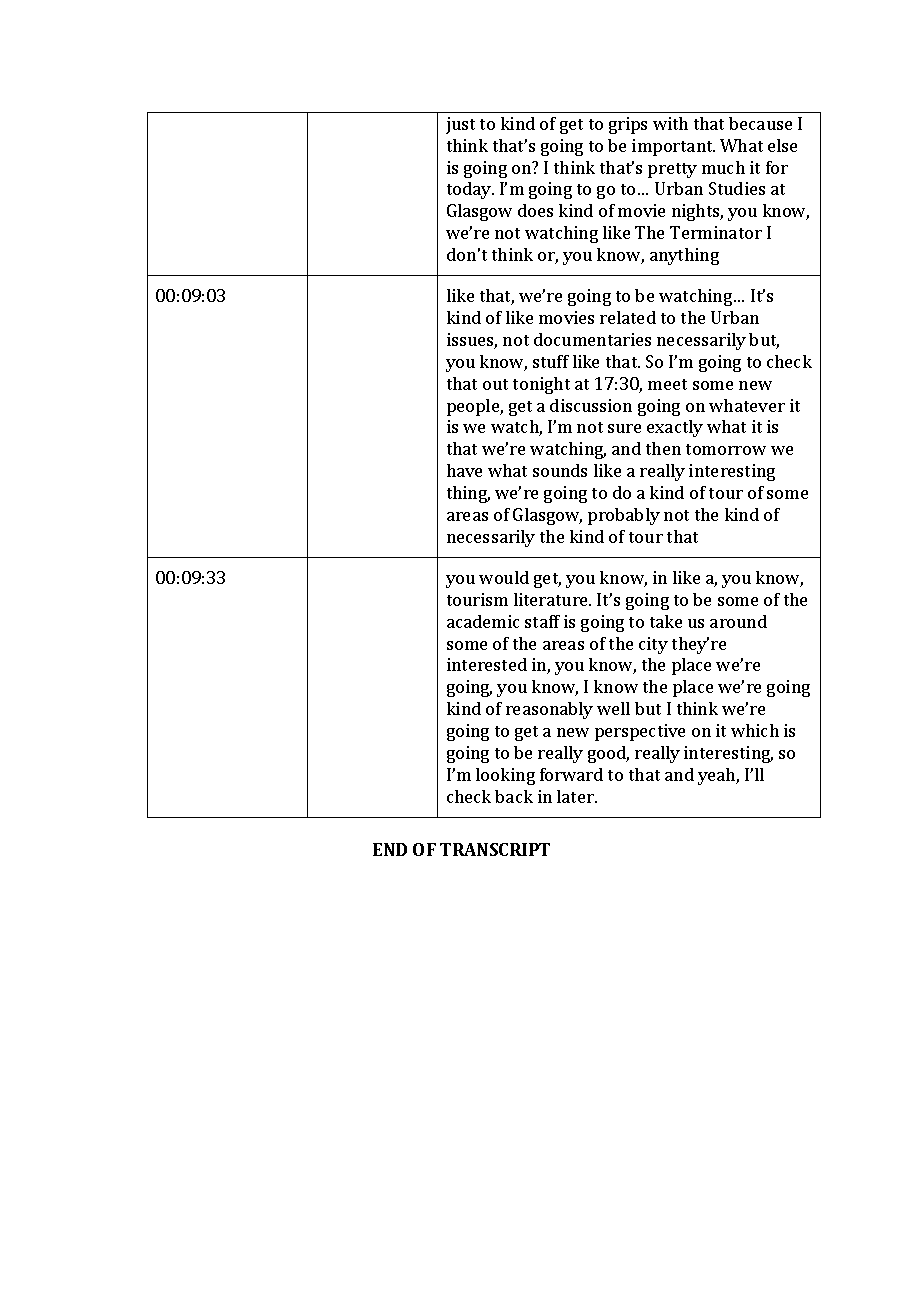  What do you see at coordinates (504, 577) in the image?
I see `would` at bounding box center [504, 577].
